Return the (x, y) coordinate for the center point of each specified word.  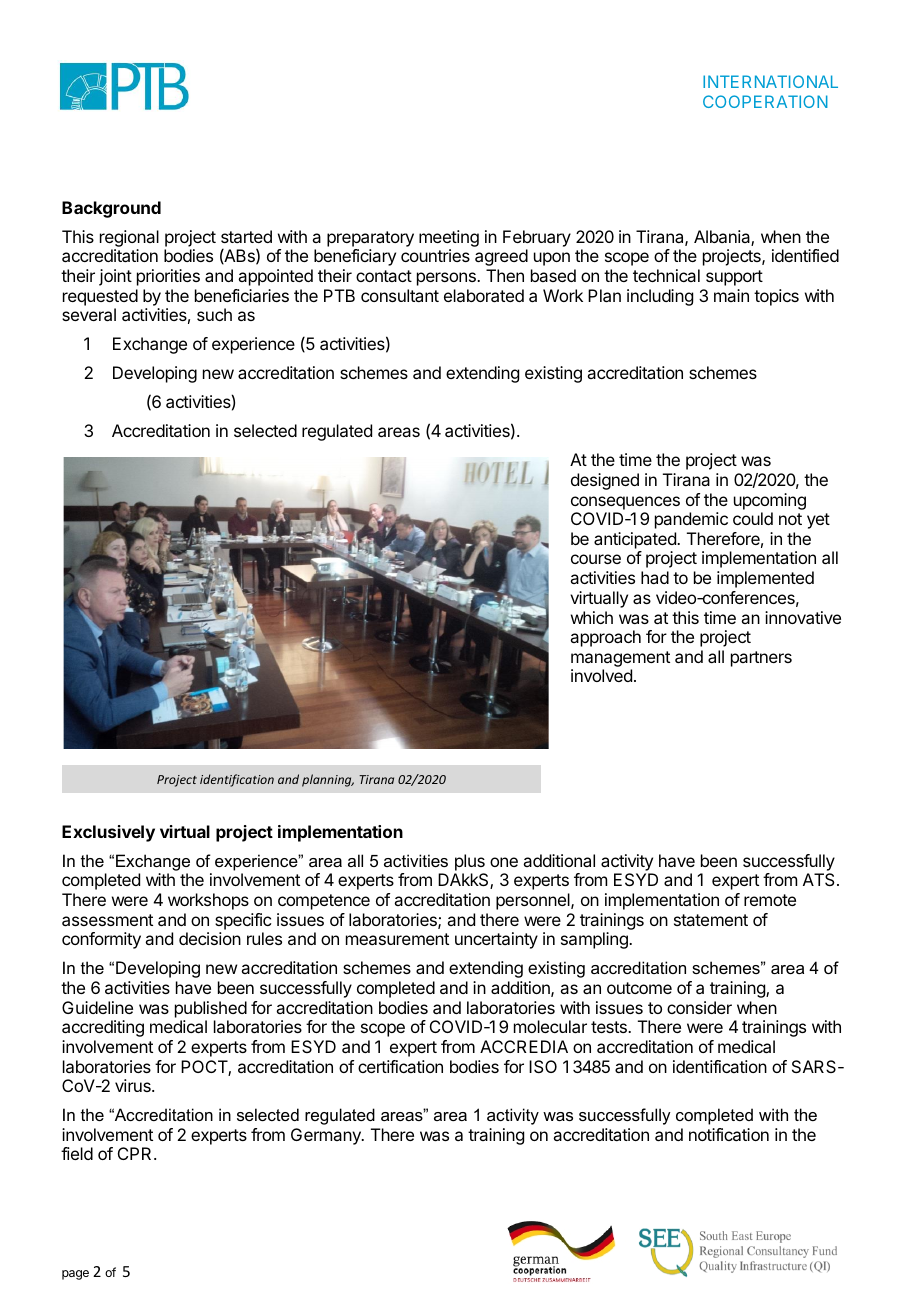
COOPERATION (765, 101)
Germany (327, 1136)
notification (729, 1134)
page (75, 1275)
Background (111, 209)
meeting (449, 240)
